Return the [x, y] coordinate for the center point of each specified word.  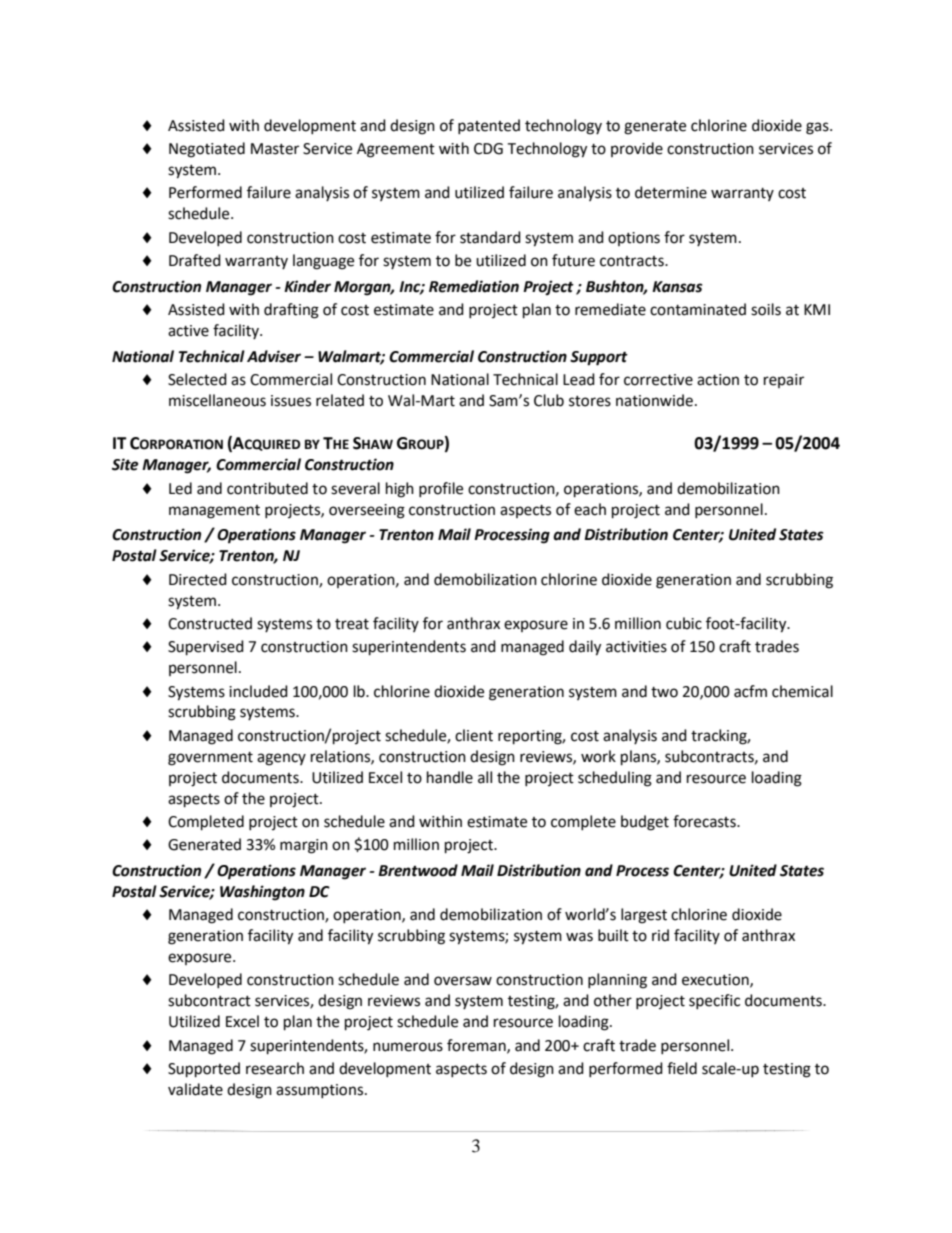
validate [195, 1089]
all [485, 777]
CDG [488, 149]
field [682, 1068]
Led [180, 488]
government [210, 759]
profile [441, 489]
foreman [477, 1046]
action [718, 380]
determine [671, 192]
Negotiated [207, 150]
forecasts [705, 821]
